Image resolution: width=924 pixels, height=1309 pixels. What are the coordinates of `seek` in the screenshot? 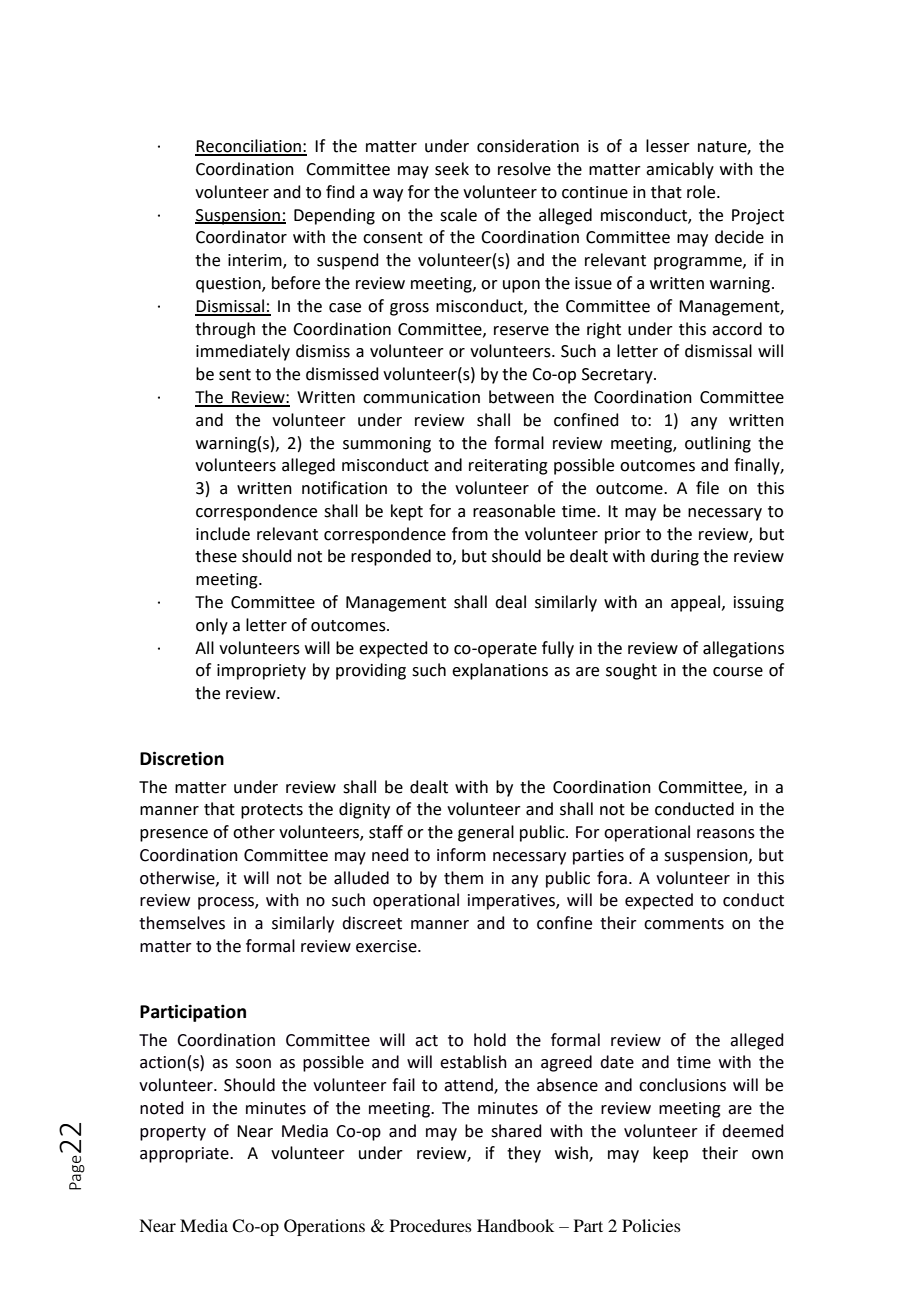 It's located at (452, 169).
